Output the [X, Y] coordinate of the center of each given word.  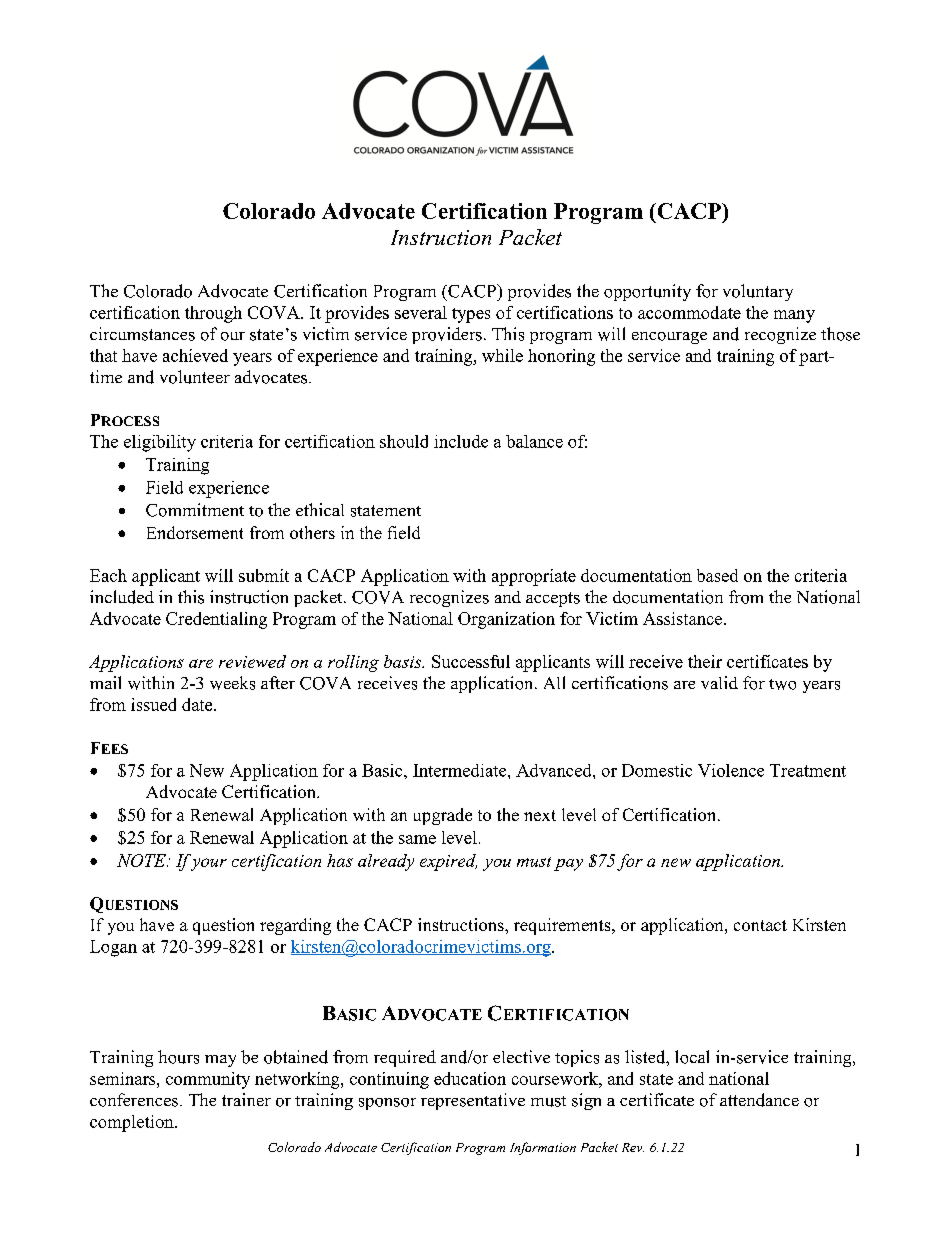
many [794, 316]
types [471, 315]
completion [133, 1123]
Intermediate [461, 770]
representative [473, 1101]
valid [719, 682]
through [213, 314]
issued [153, 704]
